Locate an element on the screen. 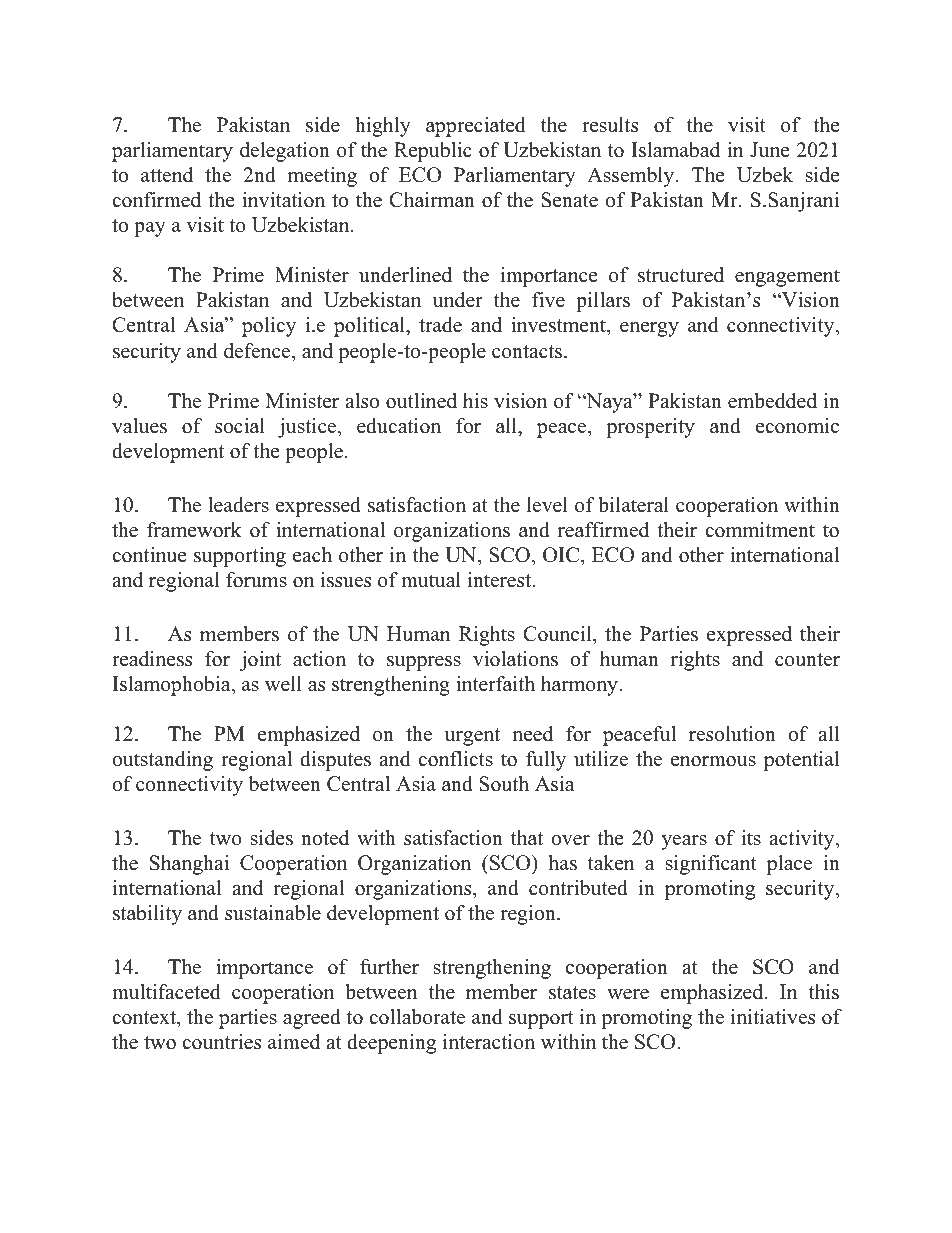 The width and height of the screenshot is (952, 1233). joint is located at coordinates (260, 661).
